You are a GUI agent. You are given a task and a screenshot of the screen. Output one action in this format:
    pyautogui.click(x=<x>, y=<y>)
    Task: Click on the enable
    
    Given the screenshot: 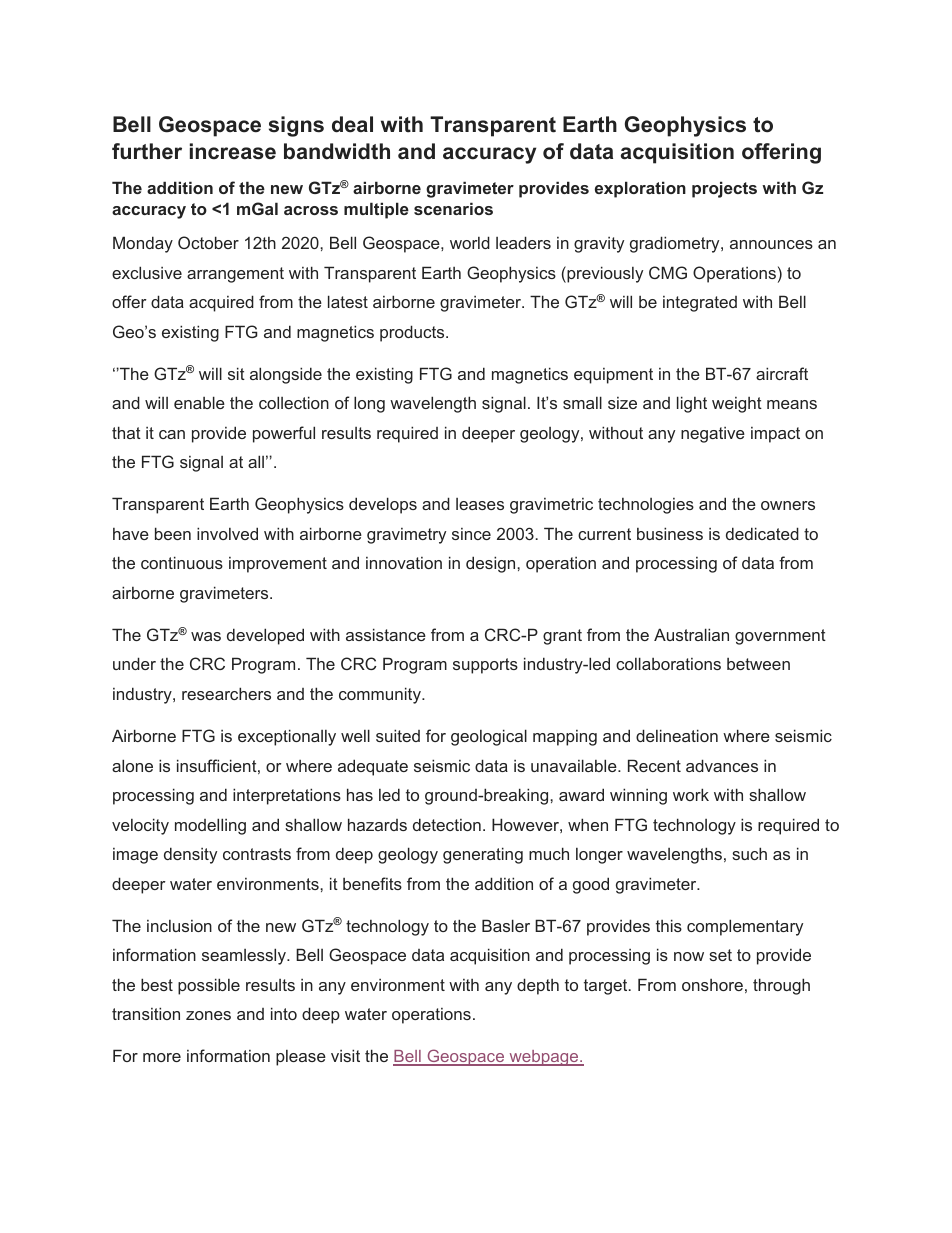 What is the action you would take?
    pyautogui.click(x=199, y=402)
